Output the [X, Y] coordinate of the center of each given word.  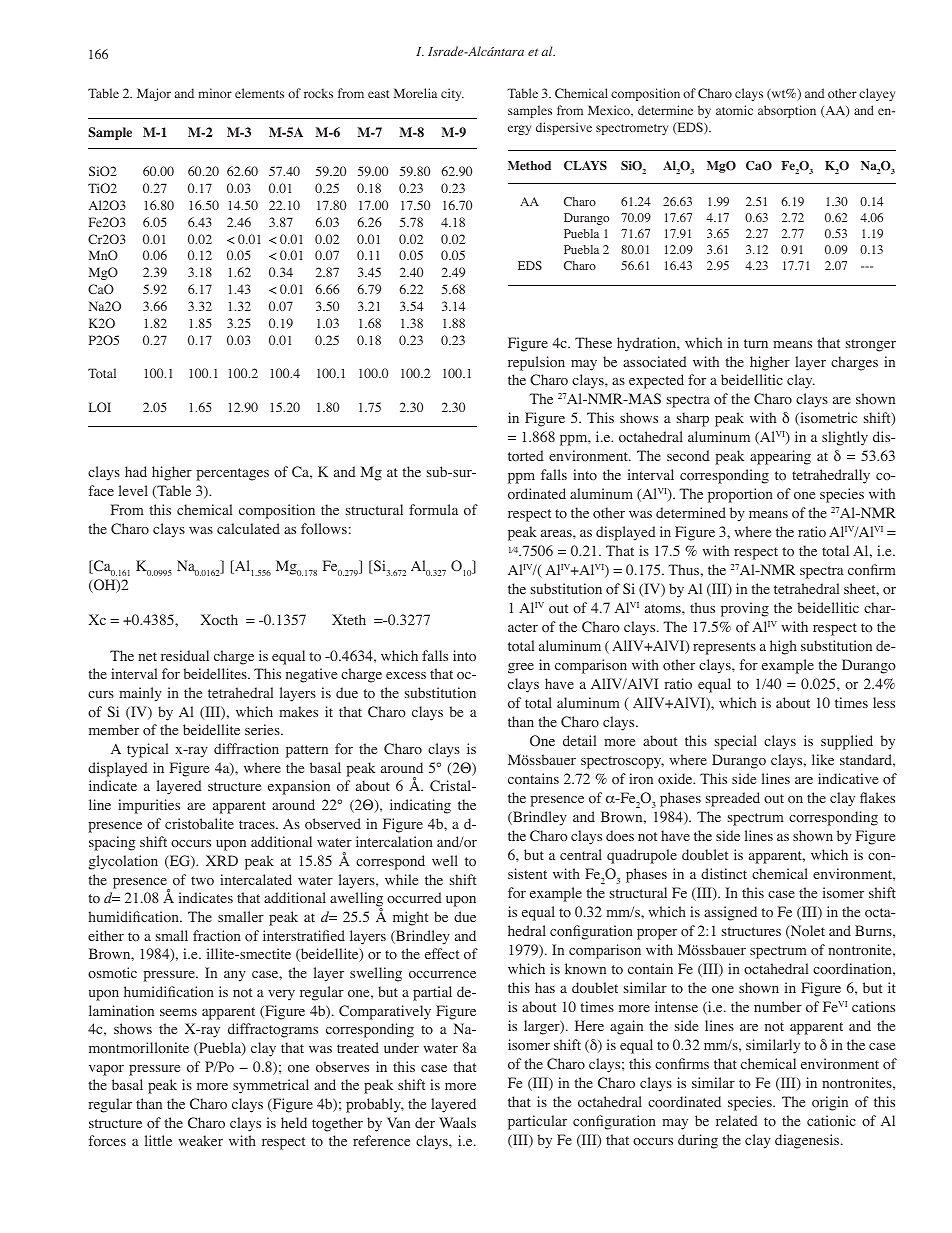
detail [579, 740]
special [736, 742]
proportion [740, 495]
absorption [787, 111]
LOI [100, 407]
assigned [730, 913]
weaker [200, 1140]
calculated [248, 528]
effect [442, 953]
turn [756, 343]
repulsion [536, 363]
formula [433, 509]
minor [215, 93]
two [202, 881]
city [452, 94]
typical [147, 750]
